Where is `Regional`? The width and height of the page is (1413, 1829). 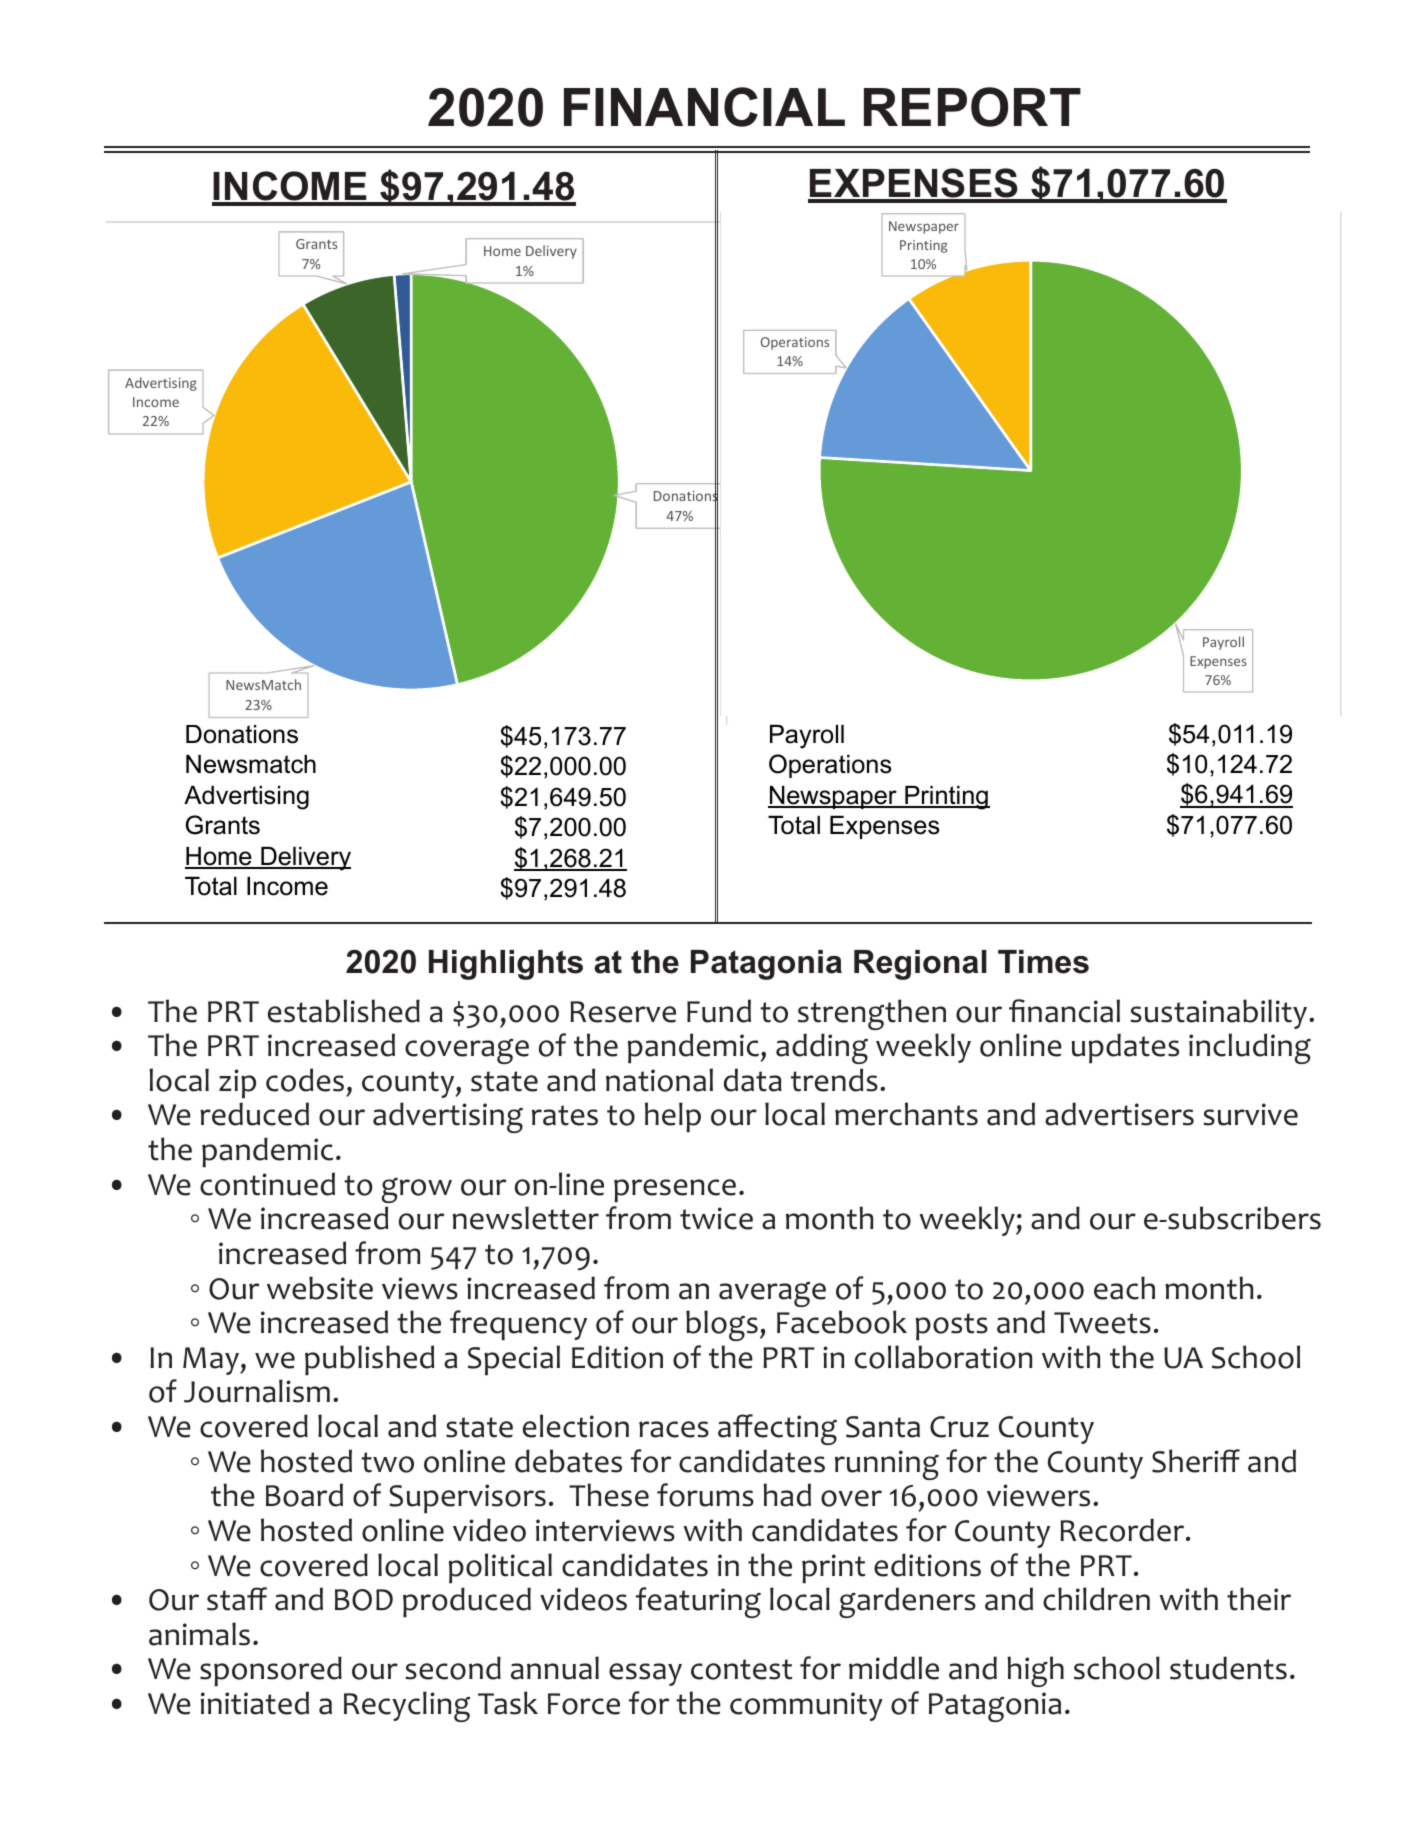 Regional is located at coordinates (920, 965).
